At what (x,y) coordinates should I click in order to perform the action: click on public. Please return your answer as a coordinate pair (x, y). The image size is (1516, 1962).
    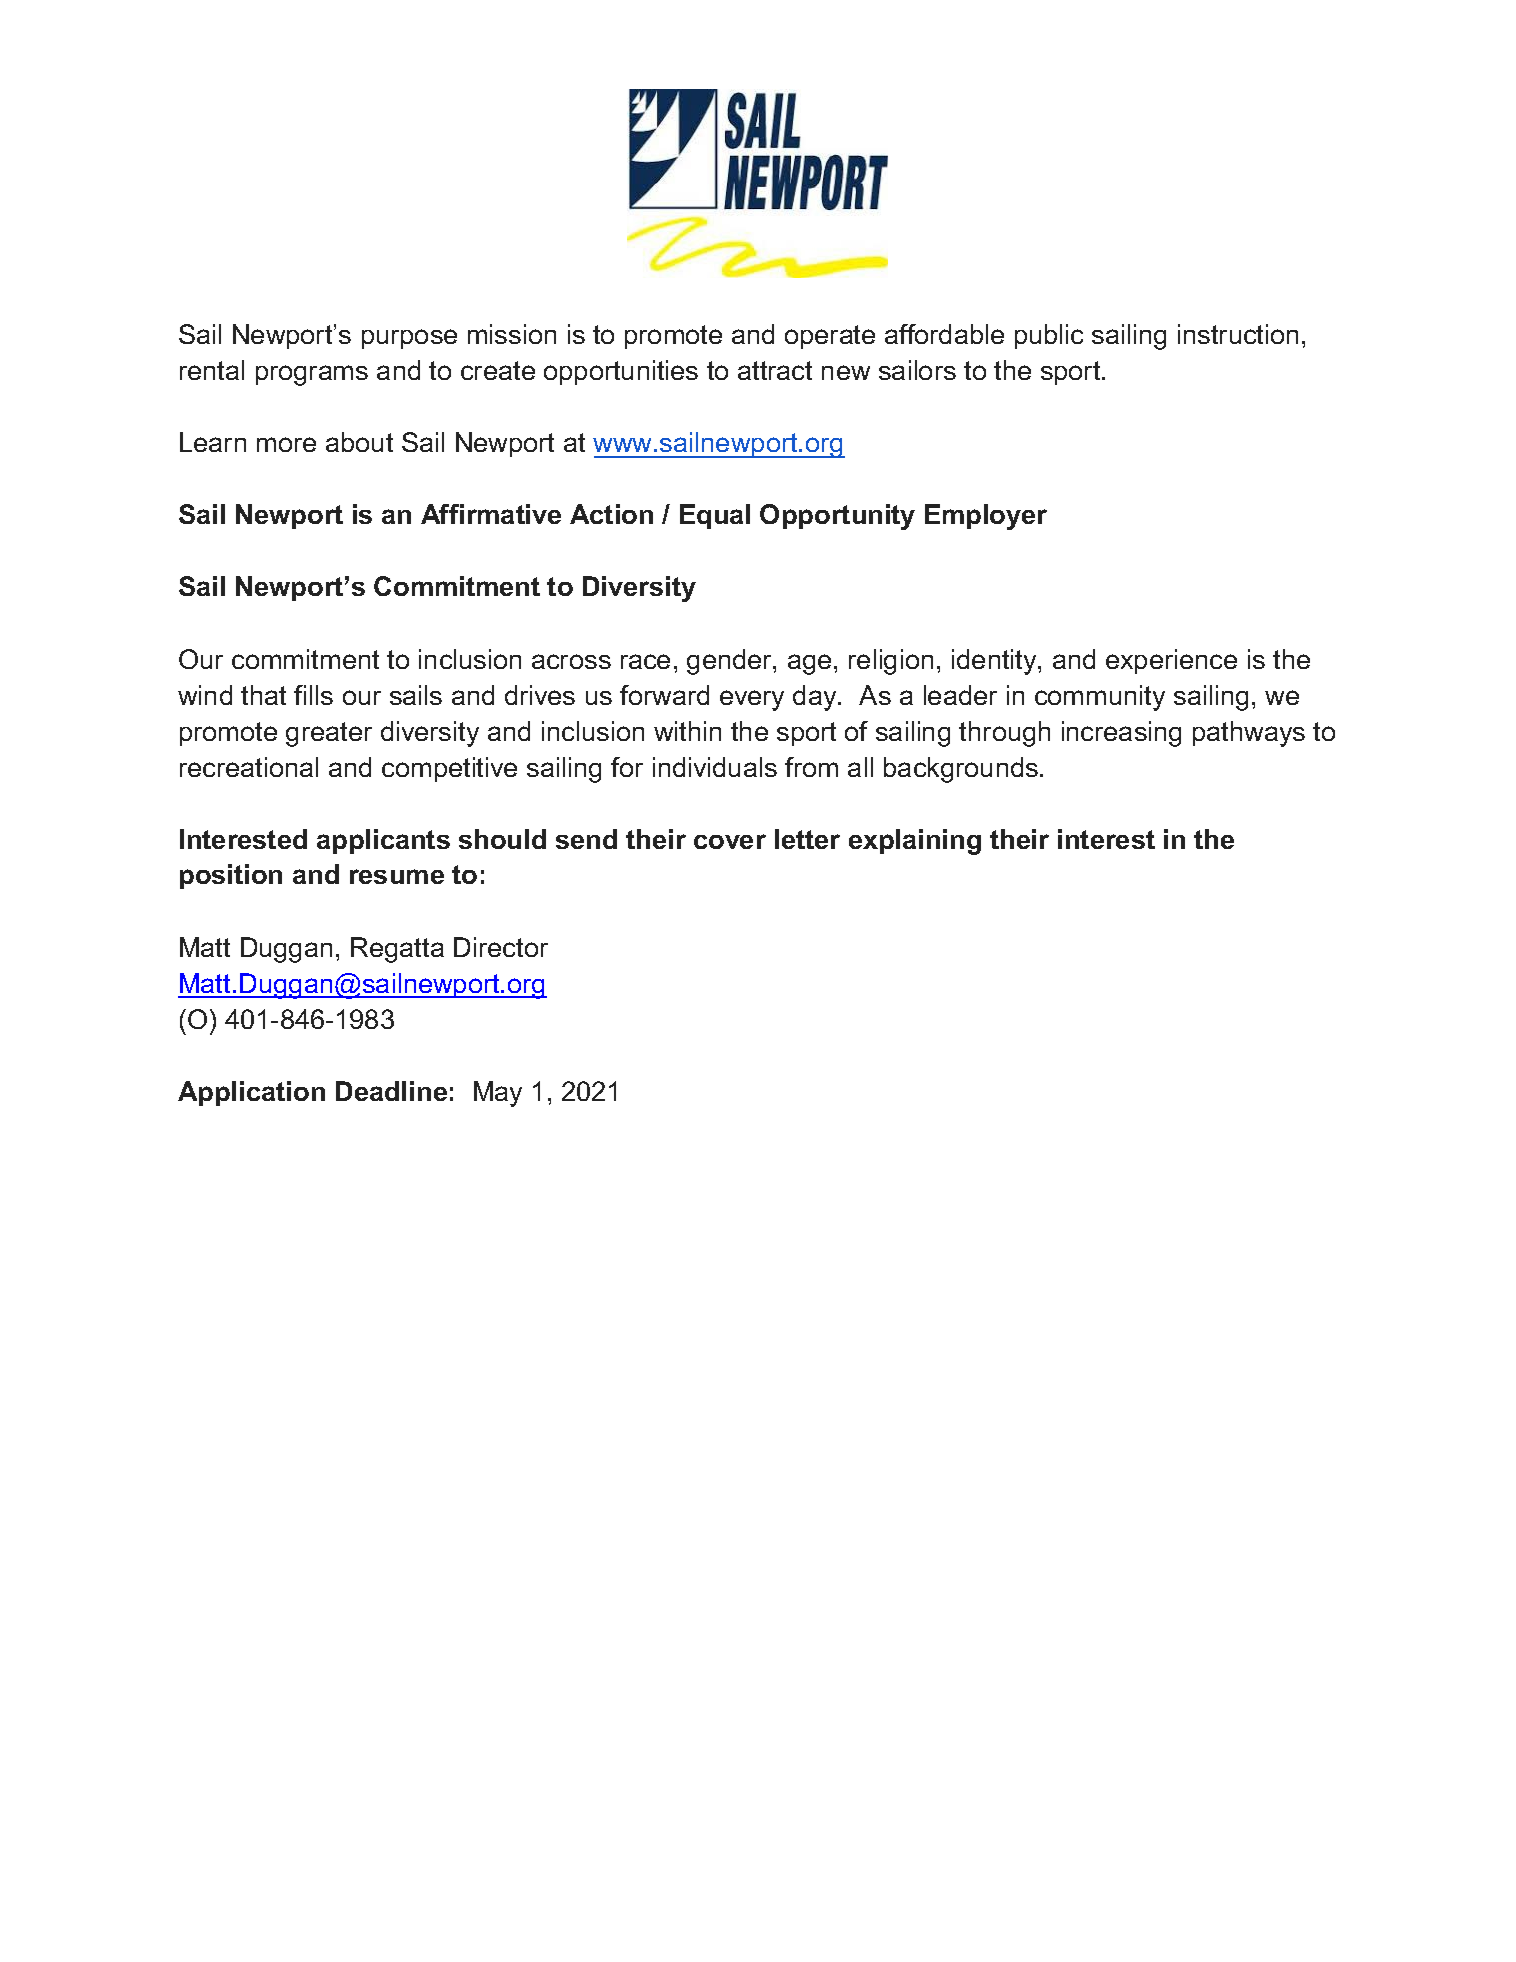
    Looking at the image, I should click on (1049, 336).
